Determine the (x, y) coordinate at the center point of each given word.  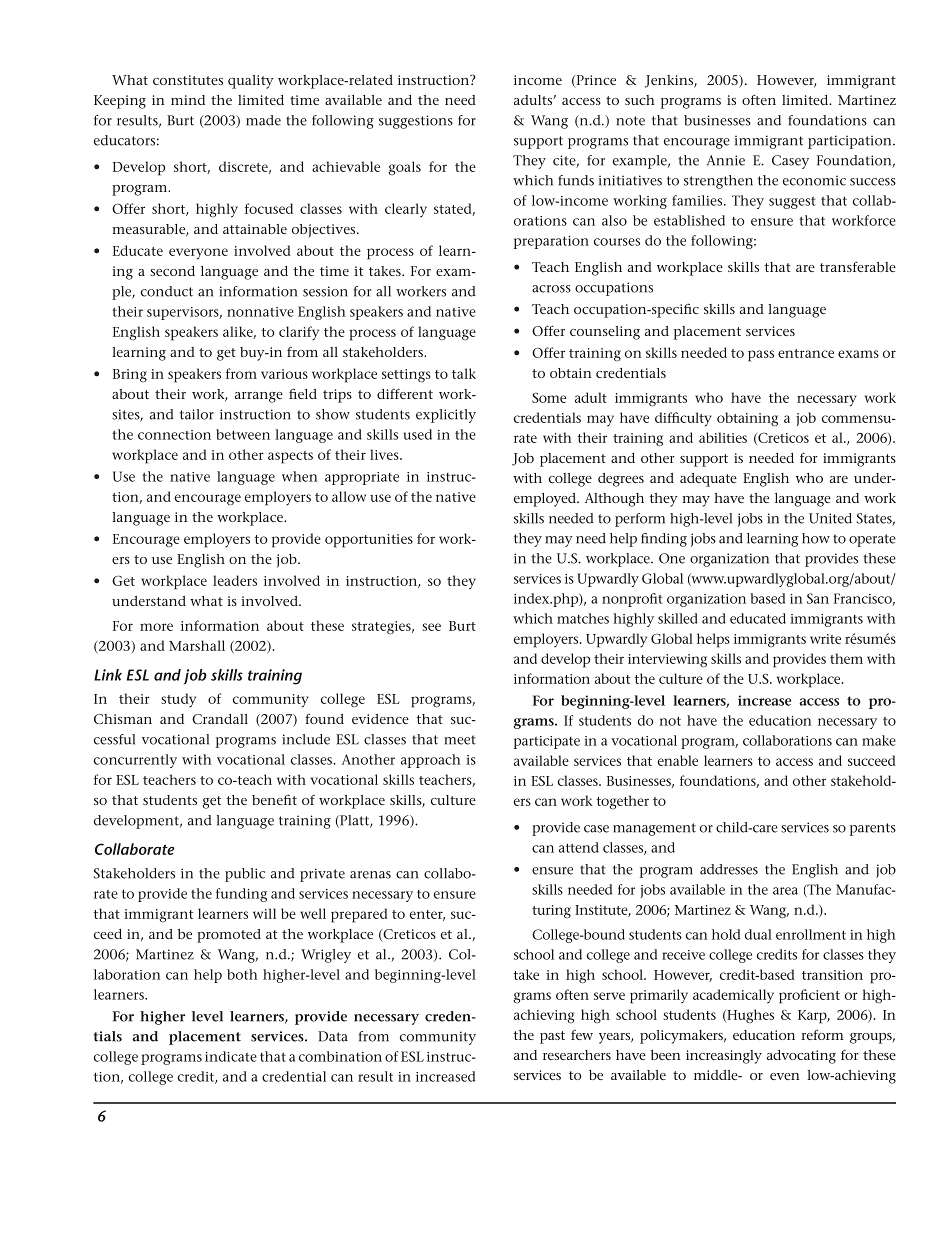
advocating (801, 1057)
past (552, 1037)
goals (404, 168)
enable (678, 760)
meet (460, 740)
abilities (723, 437)
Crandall (220, 719)
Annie (726, 160)
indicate (231, 1056)
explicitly (446, 416)
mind (188, 100)
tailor (197, 414)
